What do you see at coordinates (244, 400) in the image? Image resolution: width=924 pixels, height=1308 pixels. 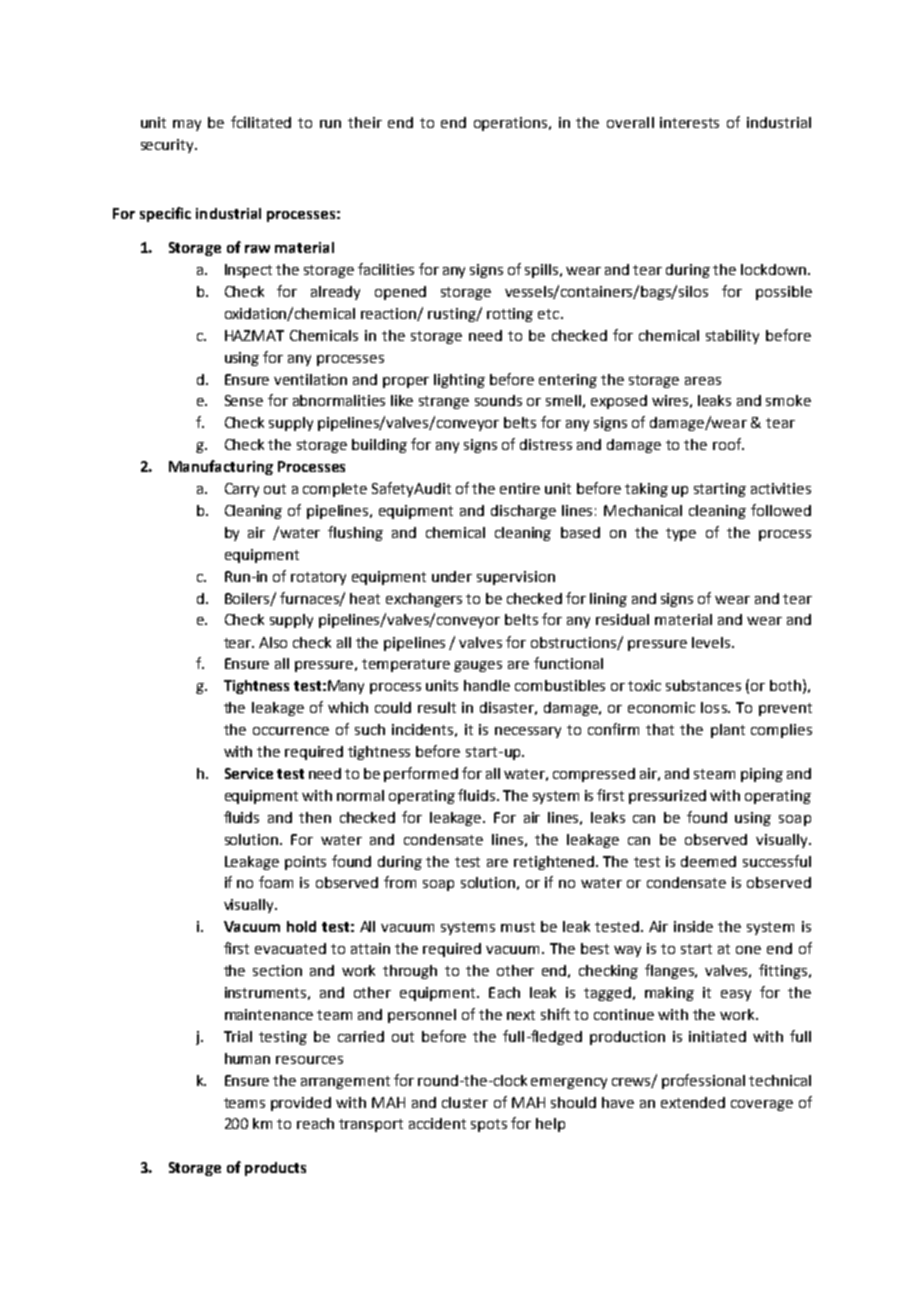 I see `Sense` at bounding box center [244, 400].
